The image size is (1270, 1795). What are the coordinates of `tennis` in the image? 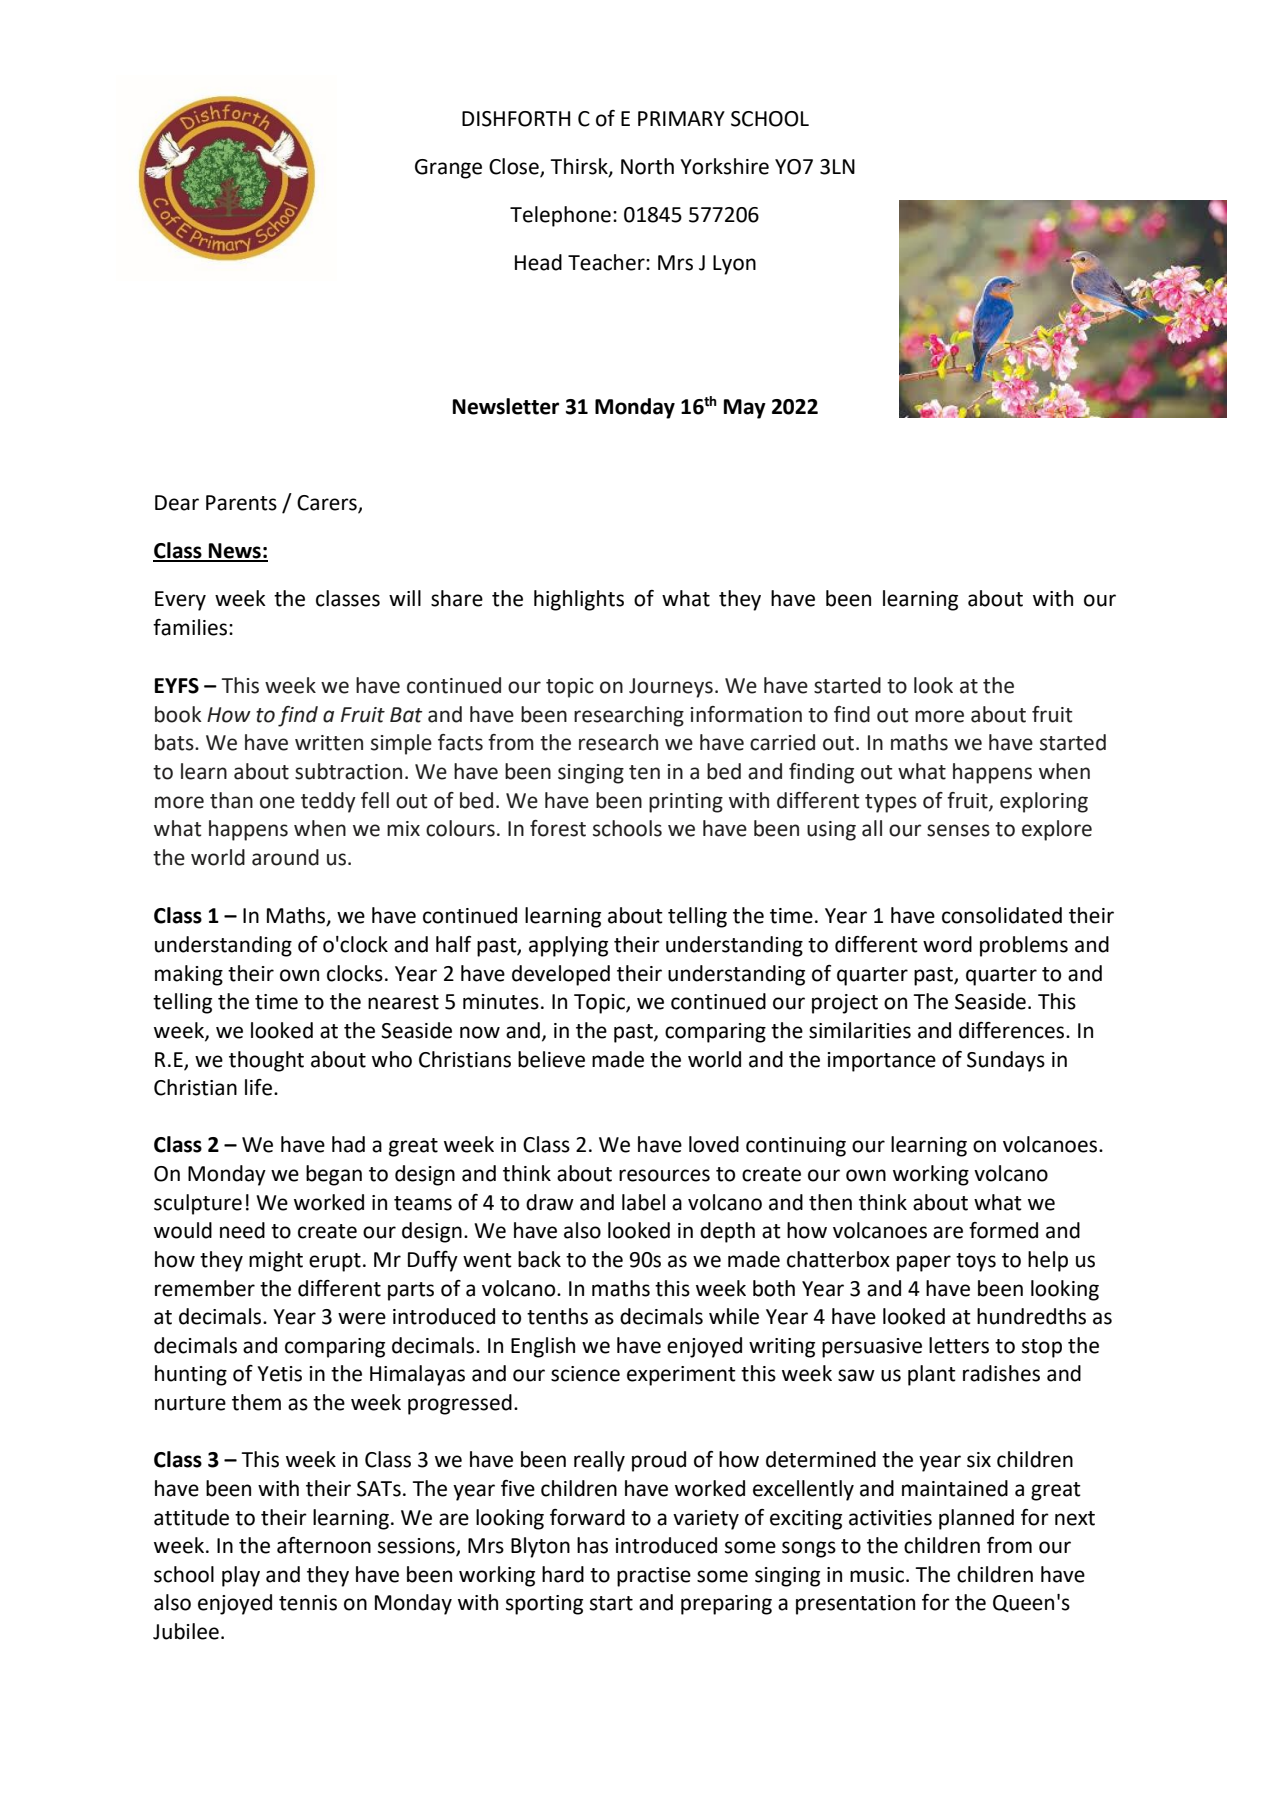 It's located at (308, 1603).
